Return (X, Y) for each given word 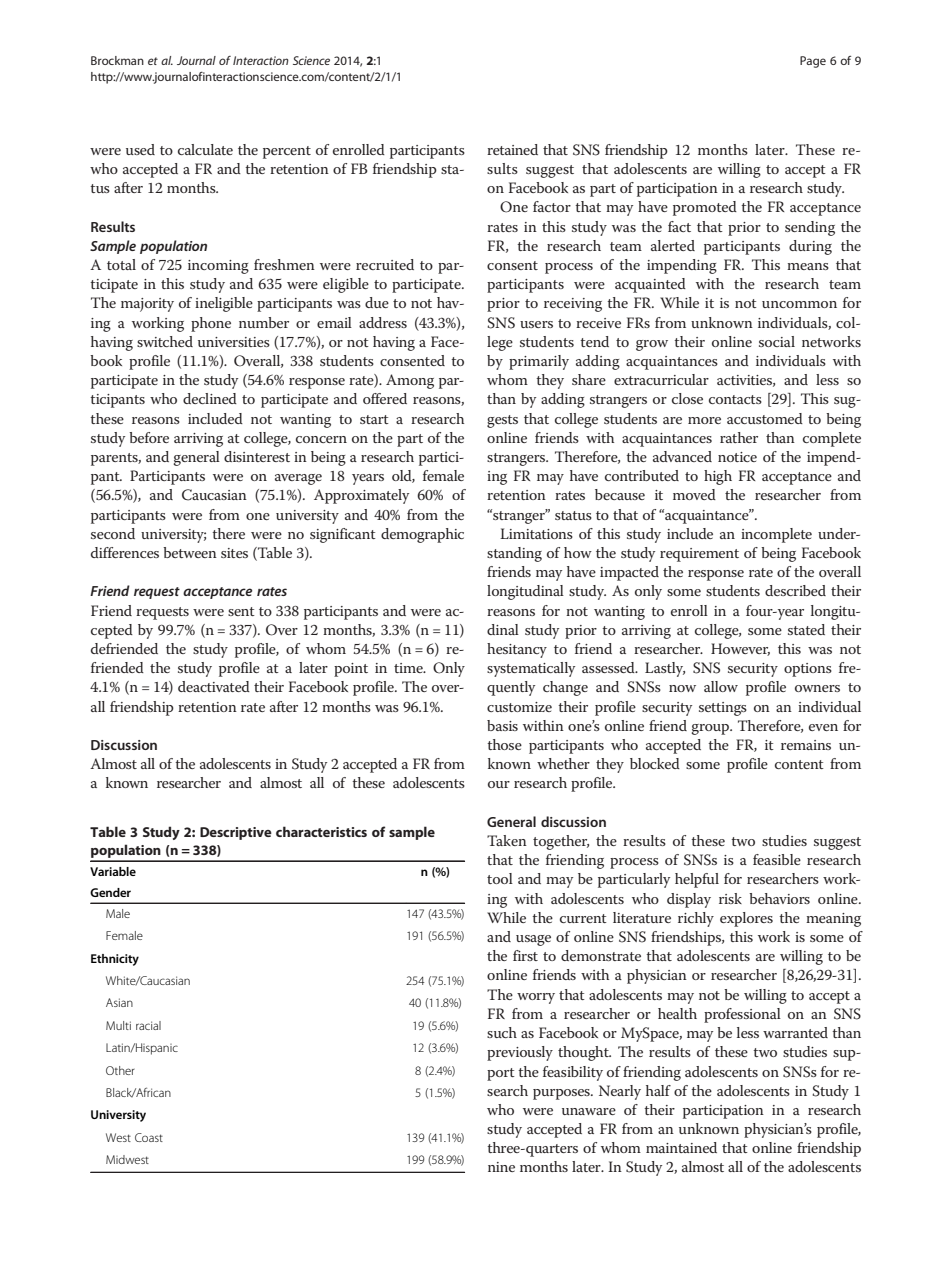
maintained (681, 1147)
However (740, 649)
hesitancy (517, 650)
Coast (149, 1137)
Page (813, 62)
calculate (205, 149)
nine (501, 1167)
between (190, 552)
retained (512, 149)
